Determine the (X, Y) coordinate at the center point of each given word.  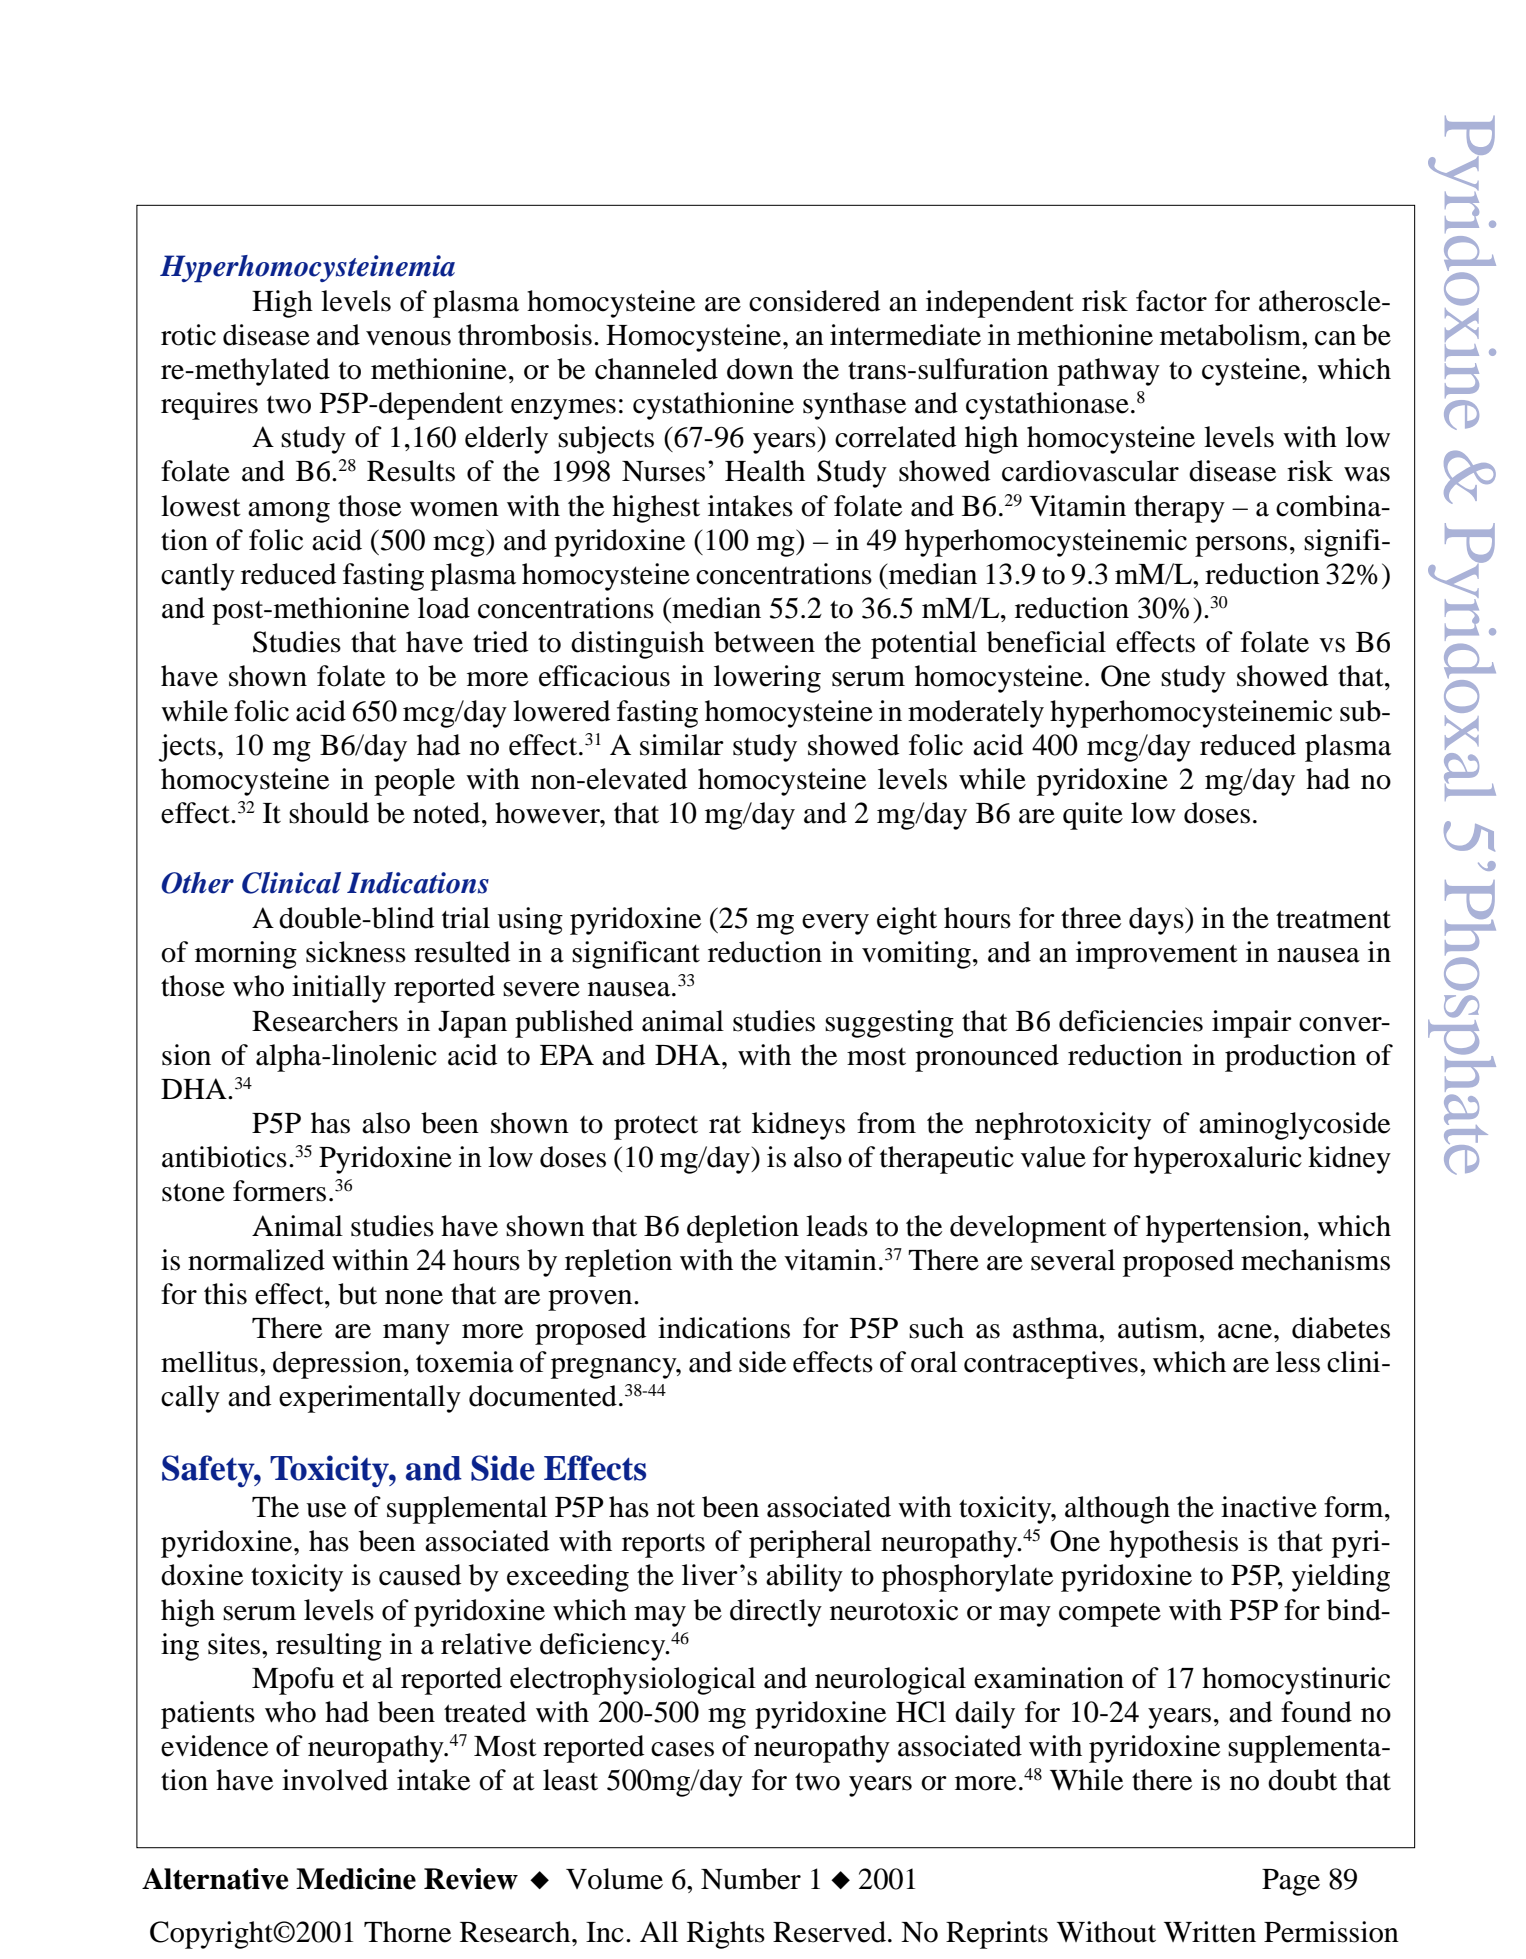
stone (193, 1192)
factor (1171, 301)
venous (408, 338)
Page (1291, 1882)
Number (751, 1879)
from (886, 1123)
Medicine (356, 1879)
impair (1252, 1024)
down (760, 369)
